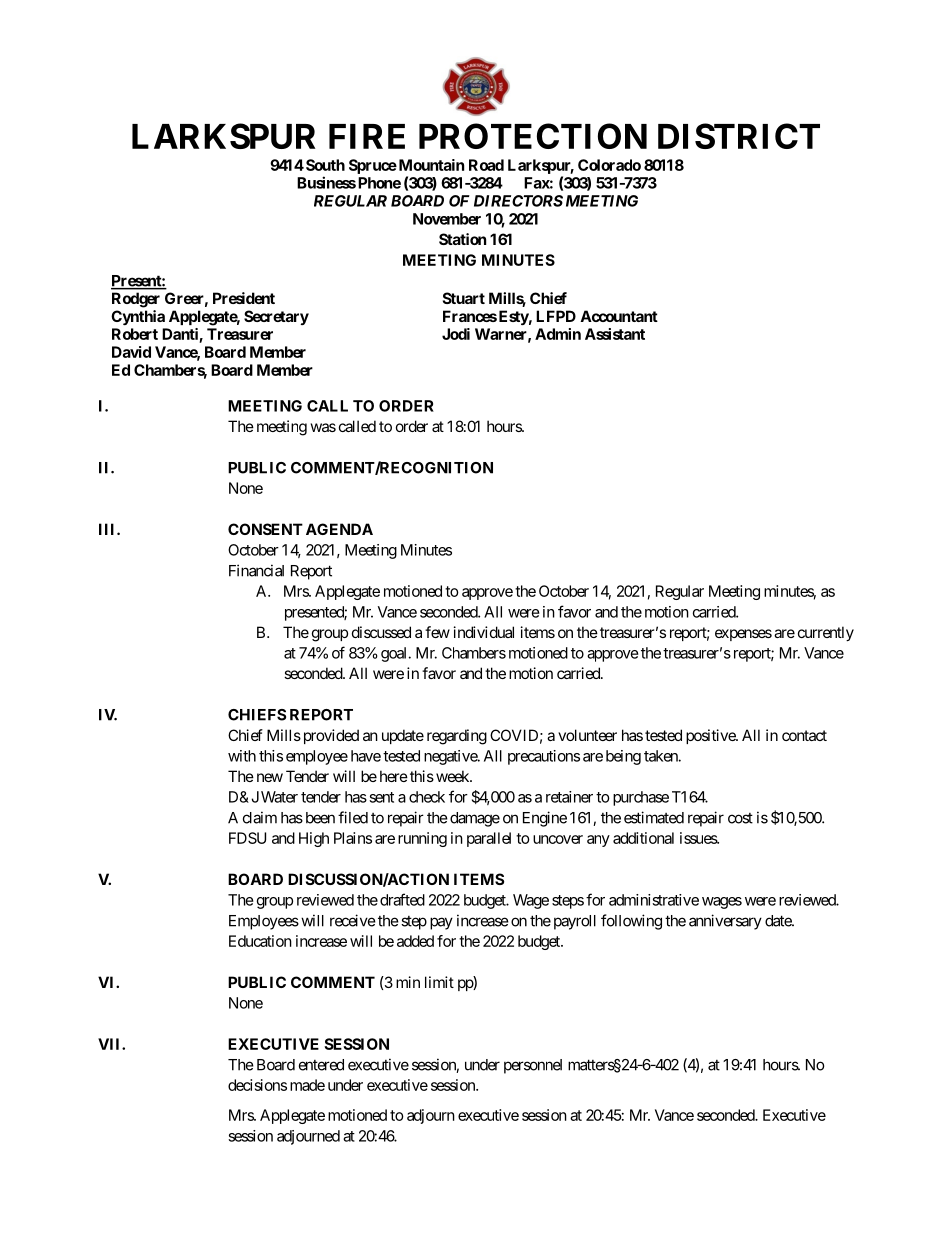  Describe the element at coordinates (110, 1044) in the screenshot. I see `VII` at that location.
